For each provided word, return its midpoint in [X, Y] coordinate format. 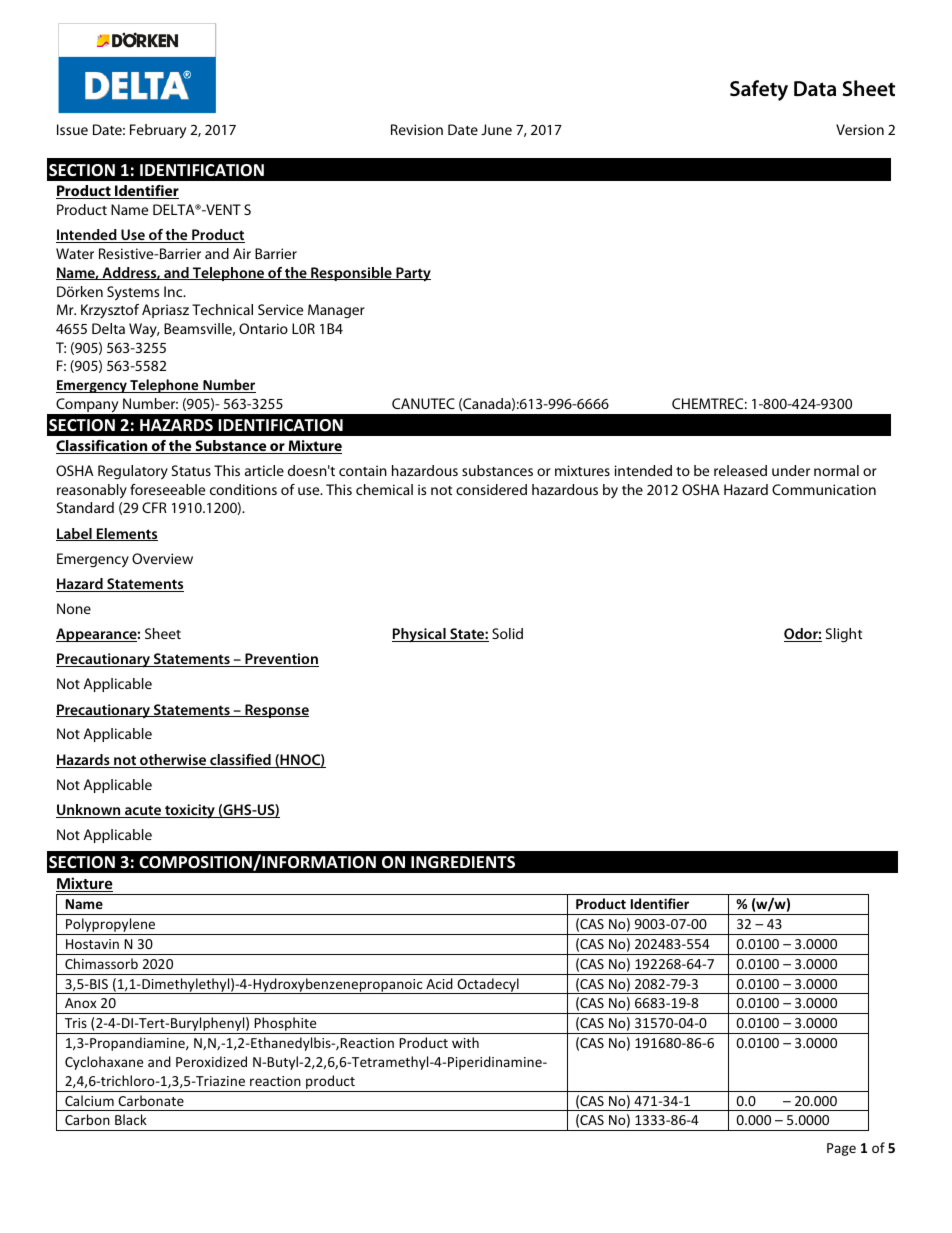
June [496, 129]
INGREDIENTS [463, 862]
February [158, 131]
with [465, 1042]
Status [191, 470]
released [740, 470]
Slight [844, 635]
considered [491, 489]
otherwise [173, 761]
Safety [759, 90]
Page [841, 1149]
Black [131, 1119]
